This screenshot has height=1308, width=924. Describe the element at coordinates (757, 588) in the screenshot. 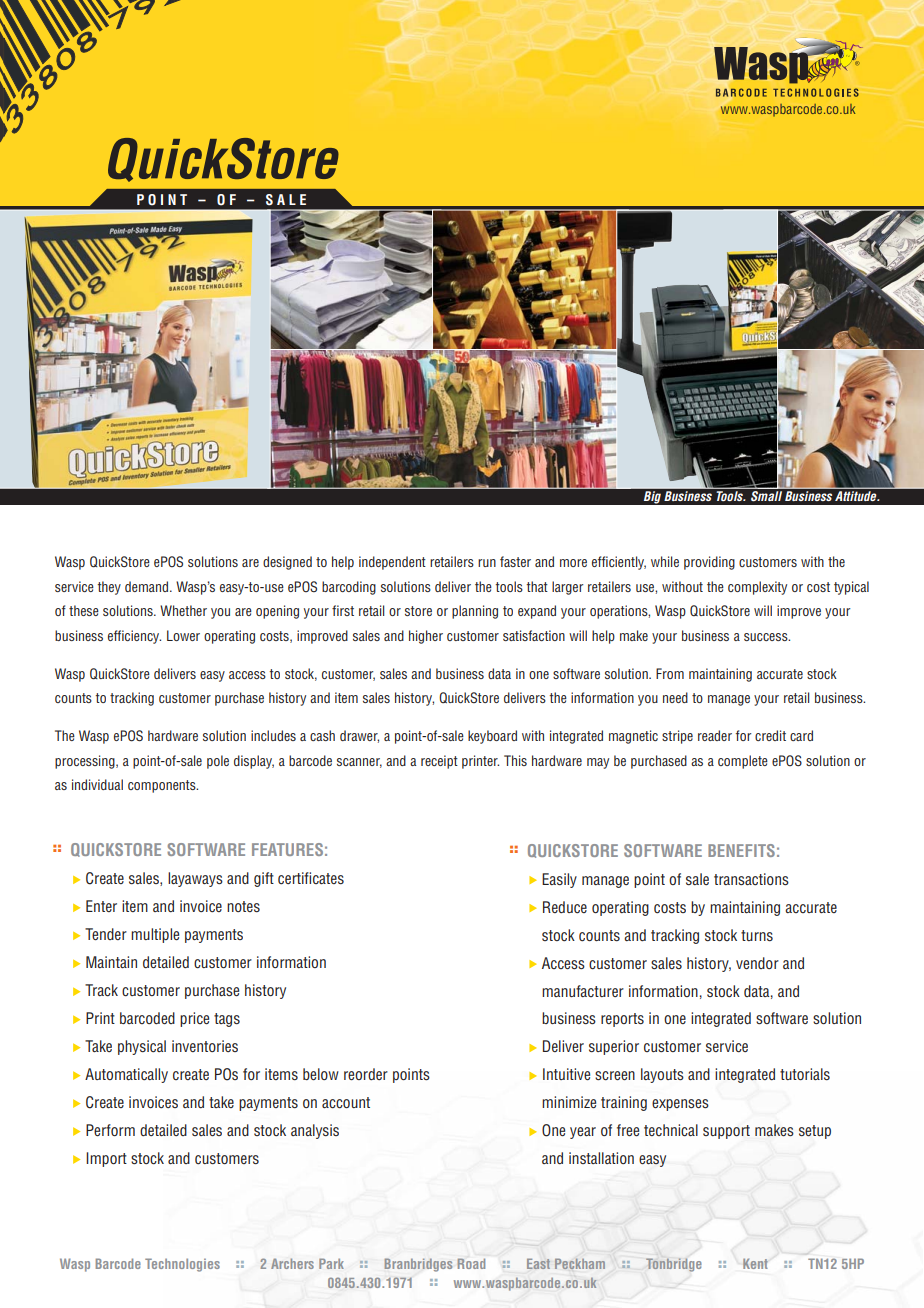

I see `complexity` at that location.
